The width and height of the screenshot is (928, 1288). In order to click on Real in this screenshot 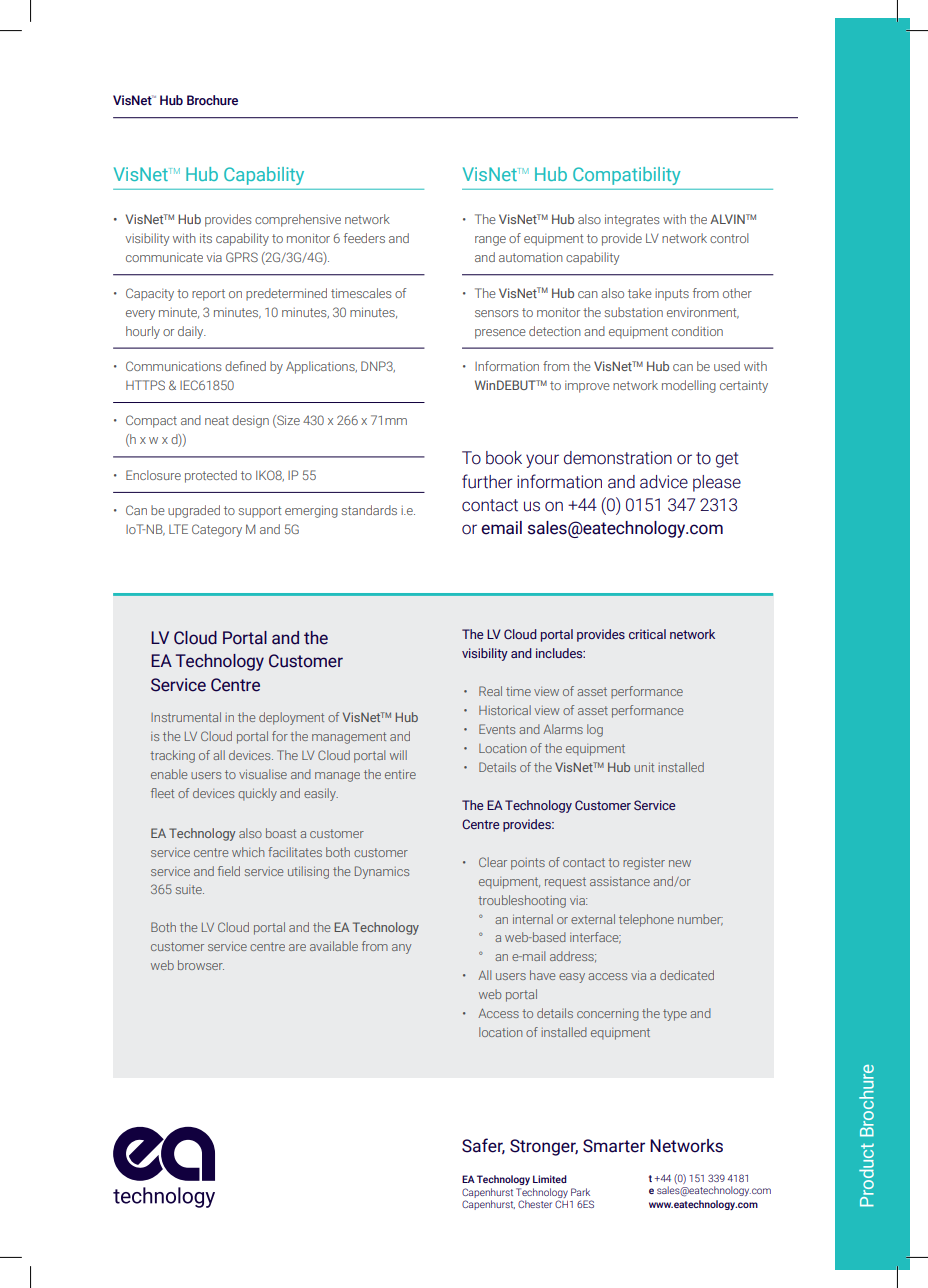, I will do `click(490, 691)`.
